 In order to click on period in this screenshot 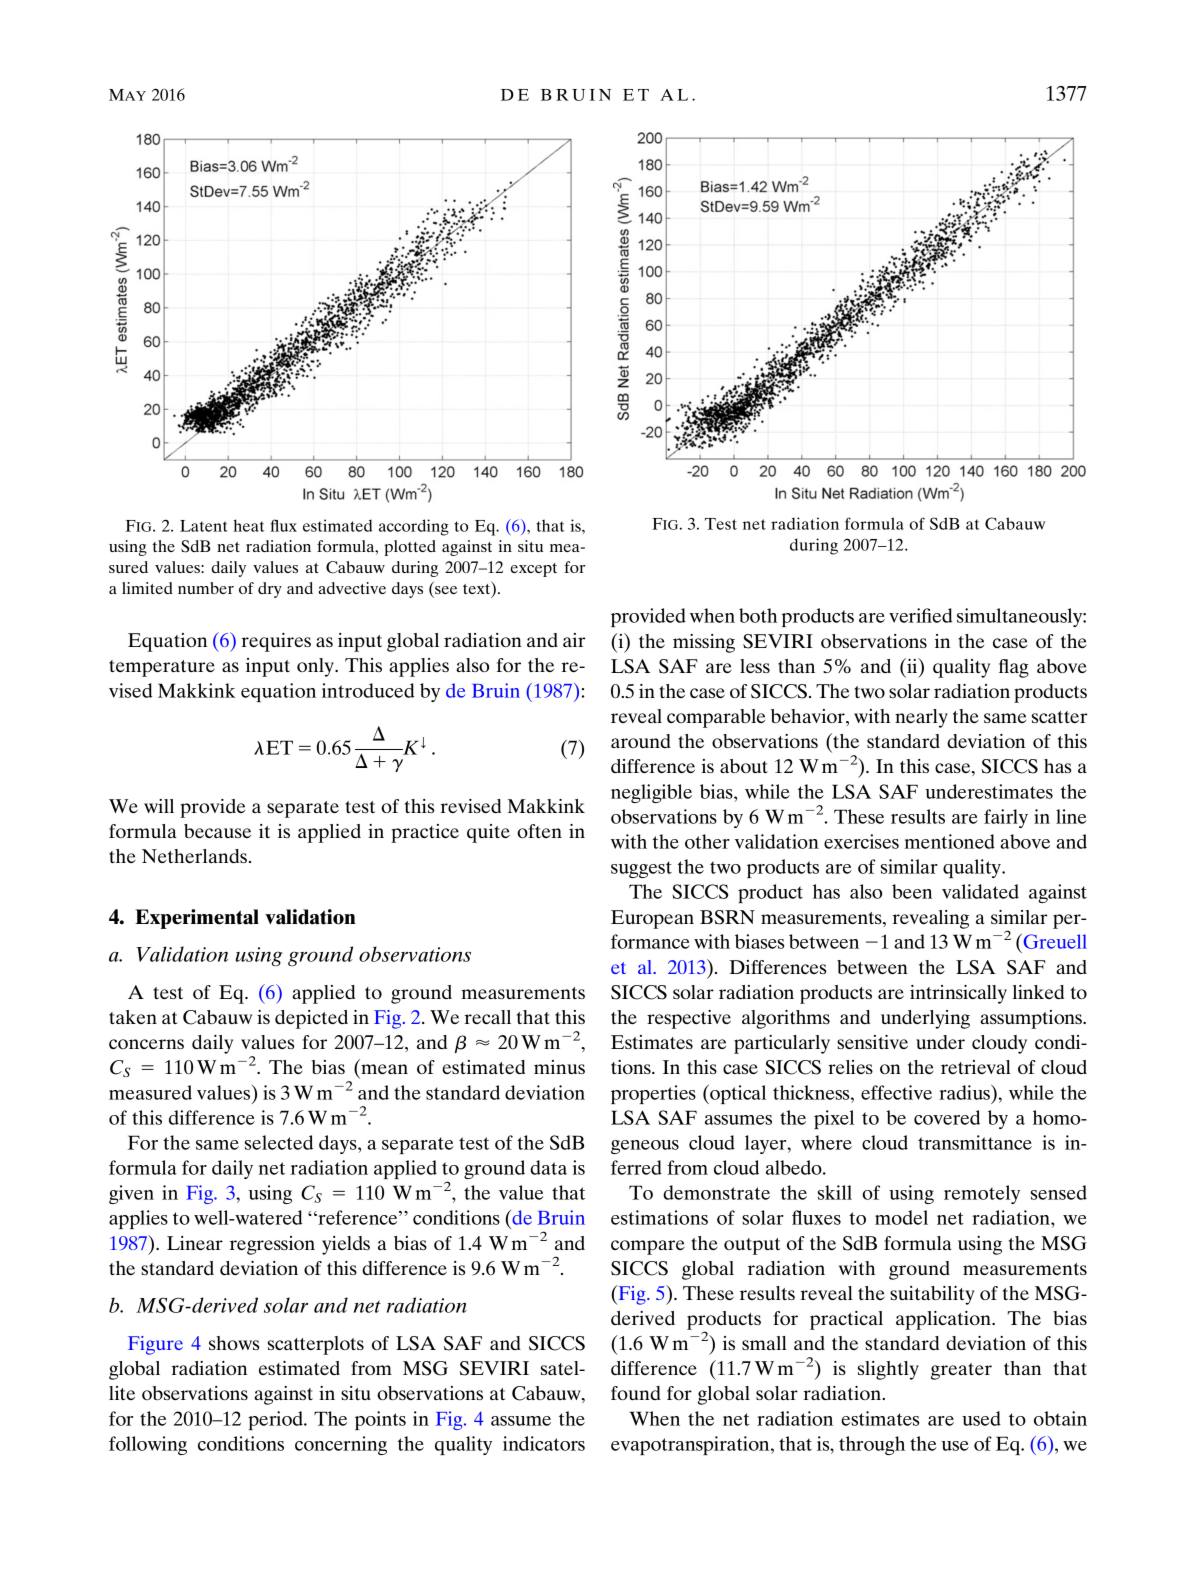, I will do `click(276, 1420)`.
